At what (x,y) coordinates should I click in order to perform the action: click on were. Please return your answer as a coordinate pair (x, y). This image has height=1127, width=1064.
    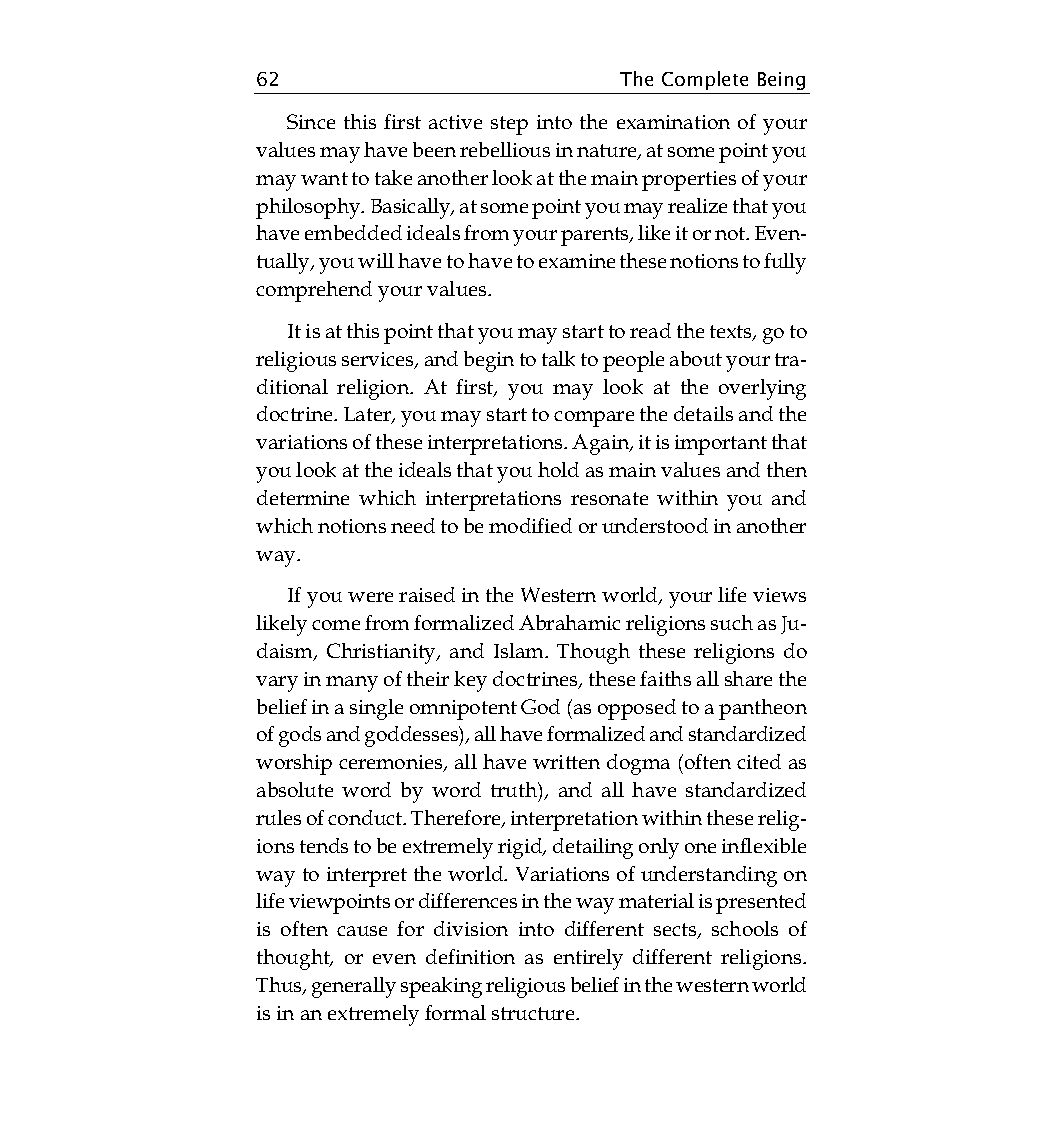
    Looking at the image, I should click on (370, 597).
